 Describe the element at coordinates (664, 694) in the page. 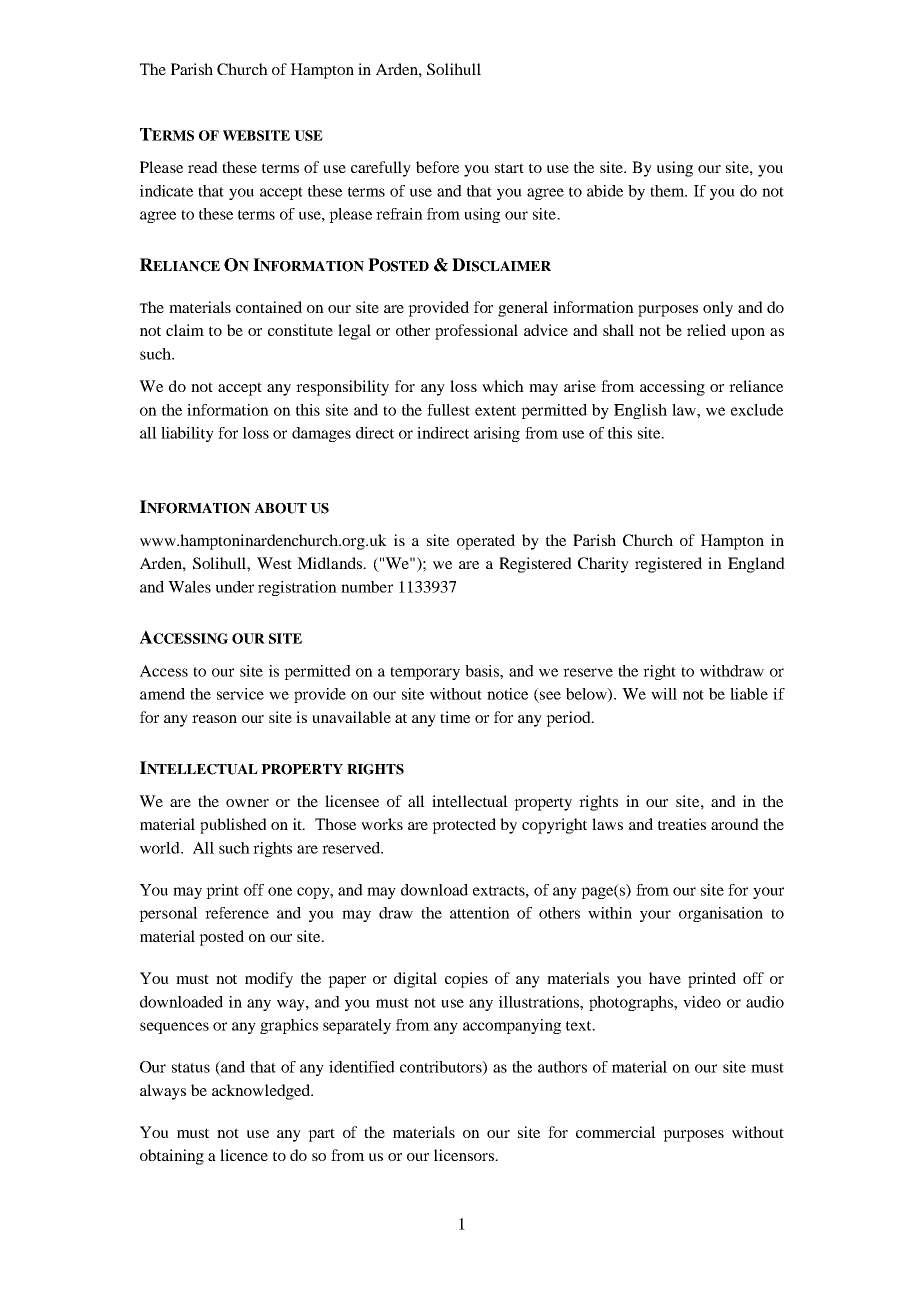

I see `will` at that location.
